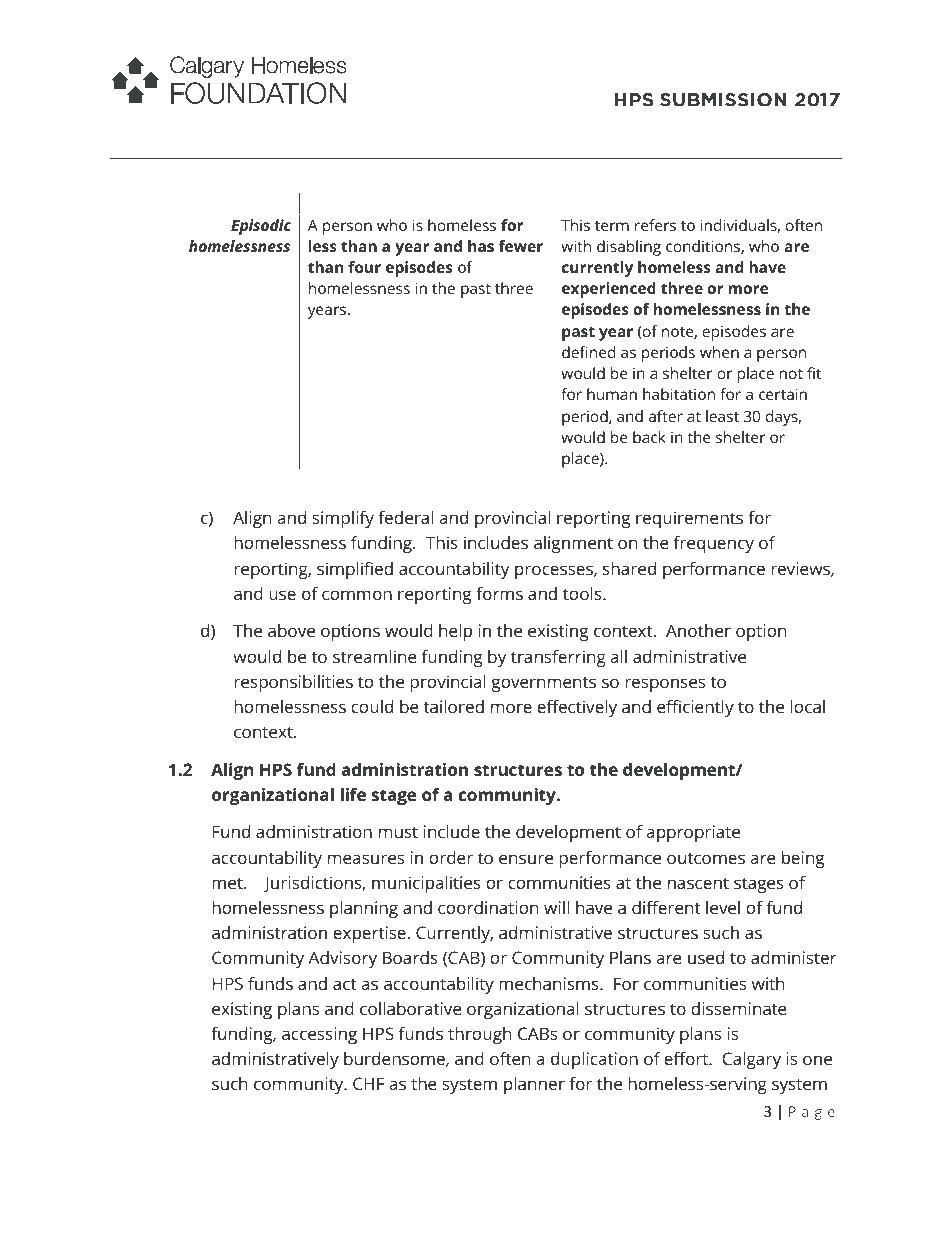  What do you see at coordinates (319, 1035) in the screenshot?
I see `accessing` at bounding box center [319, 1035].
